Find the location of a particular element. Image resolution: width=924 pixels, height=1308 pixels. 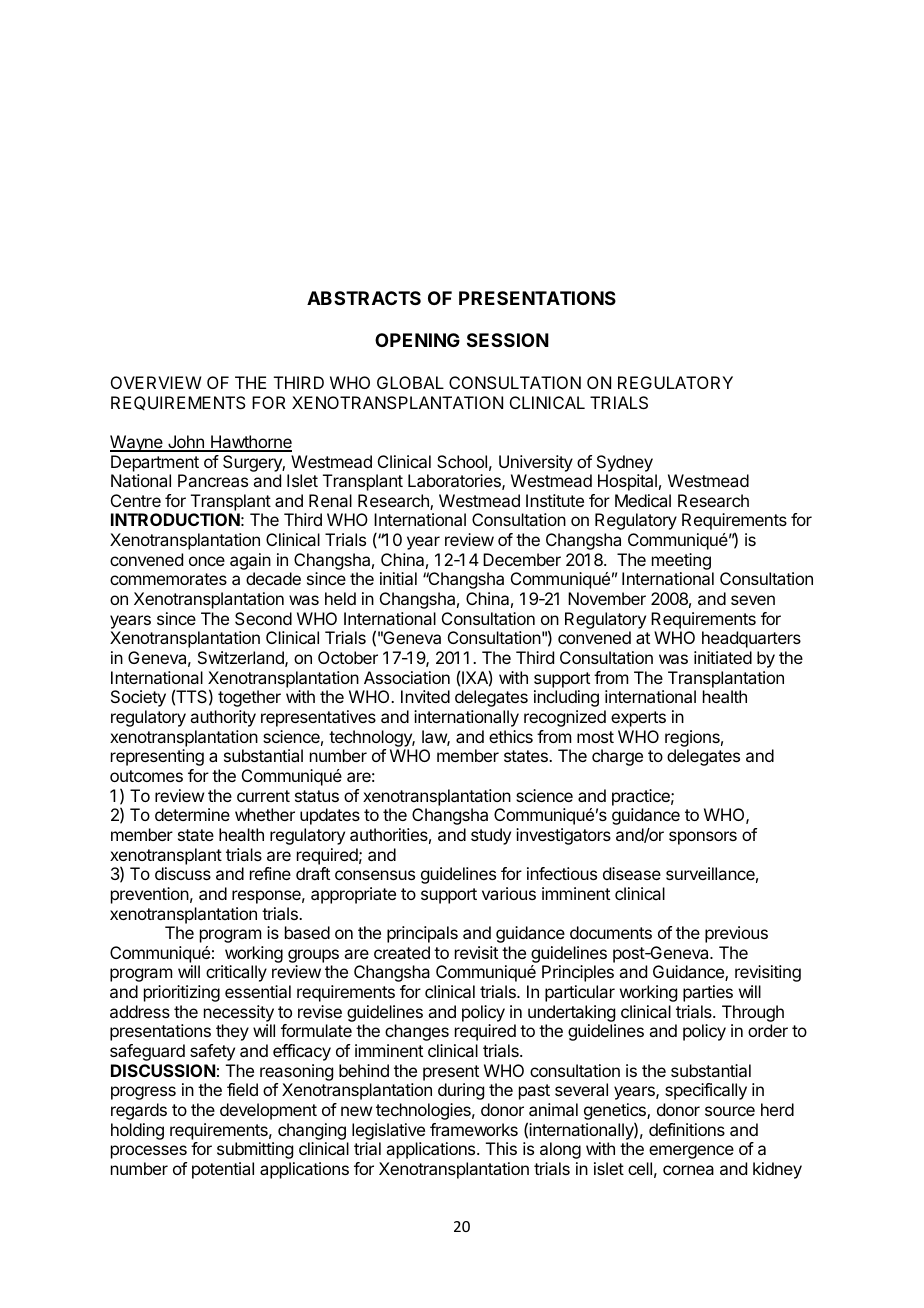

principals is located at coordinates (422, 934).
